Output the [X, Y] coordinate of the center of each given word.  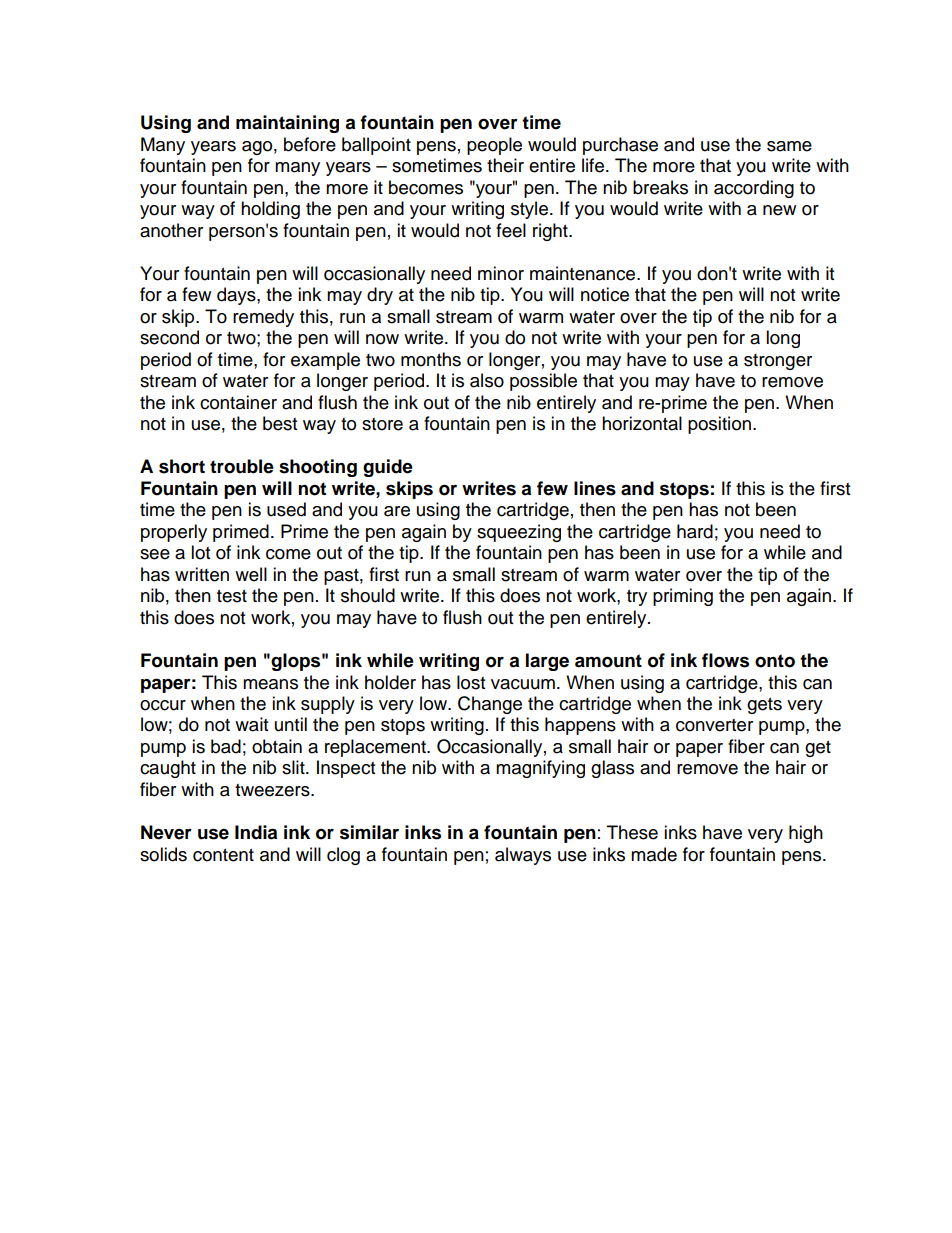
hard [695, 531]
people [494, 146]
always [523, 856]
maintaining [287, 124]
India [256, 832]
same [789, 146]
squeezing [519, 533]
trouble [242, 466]
